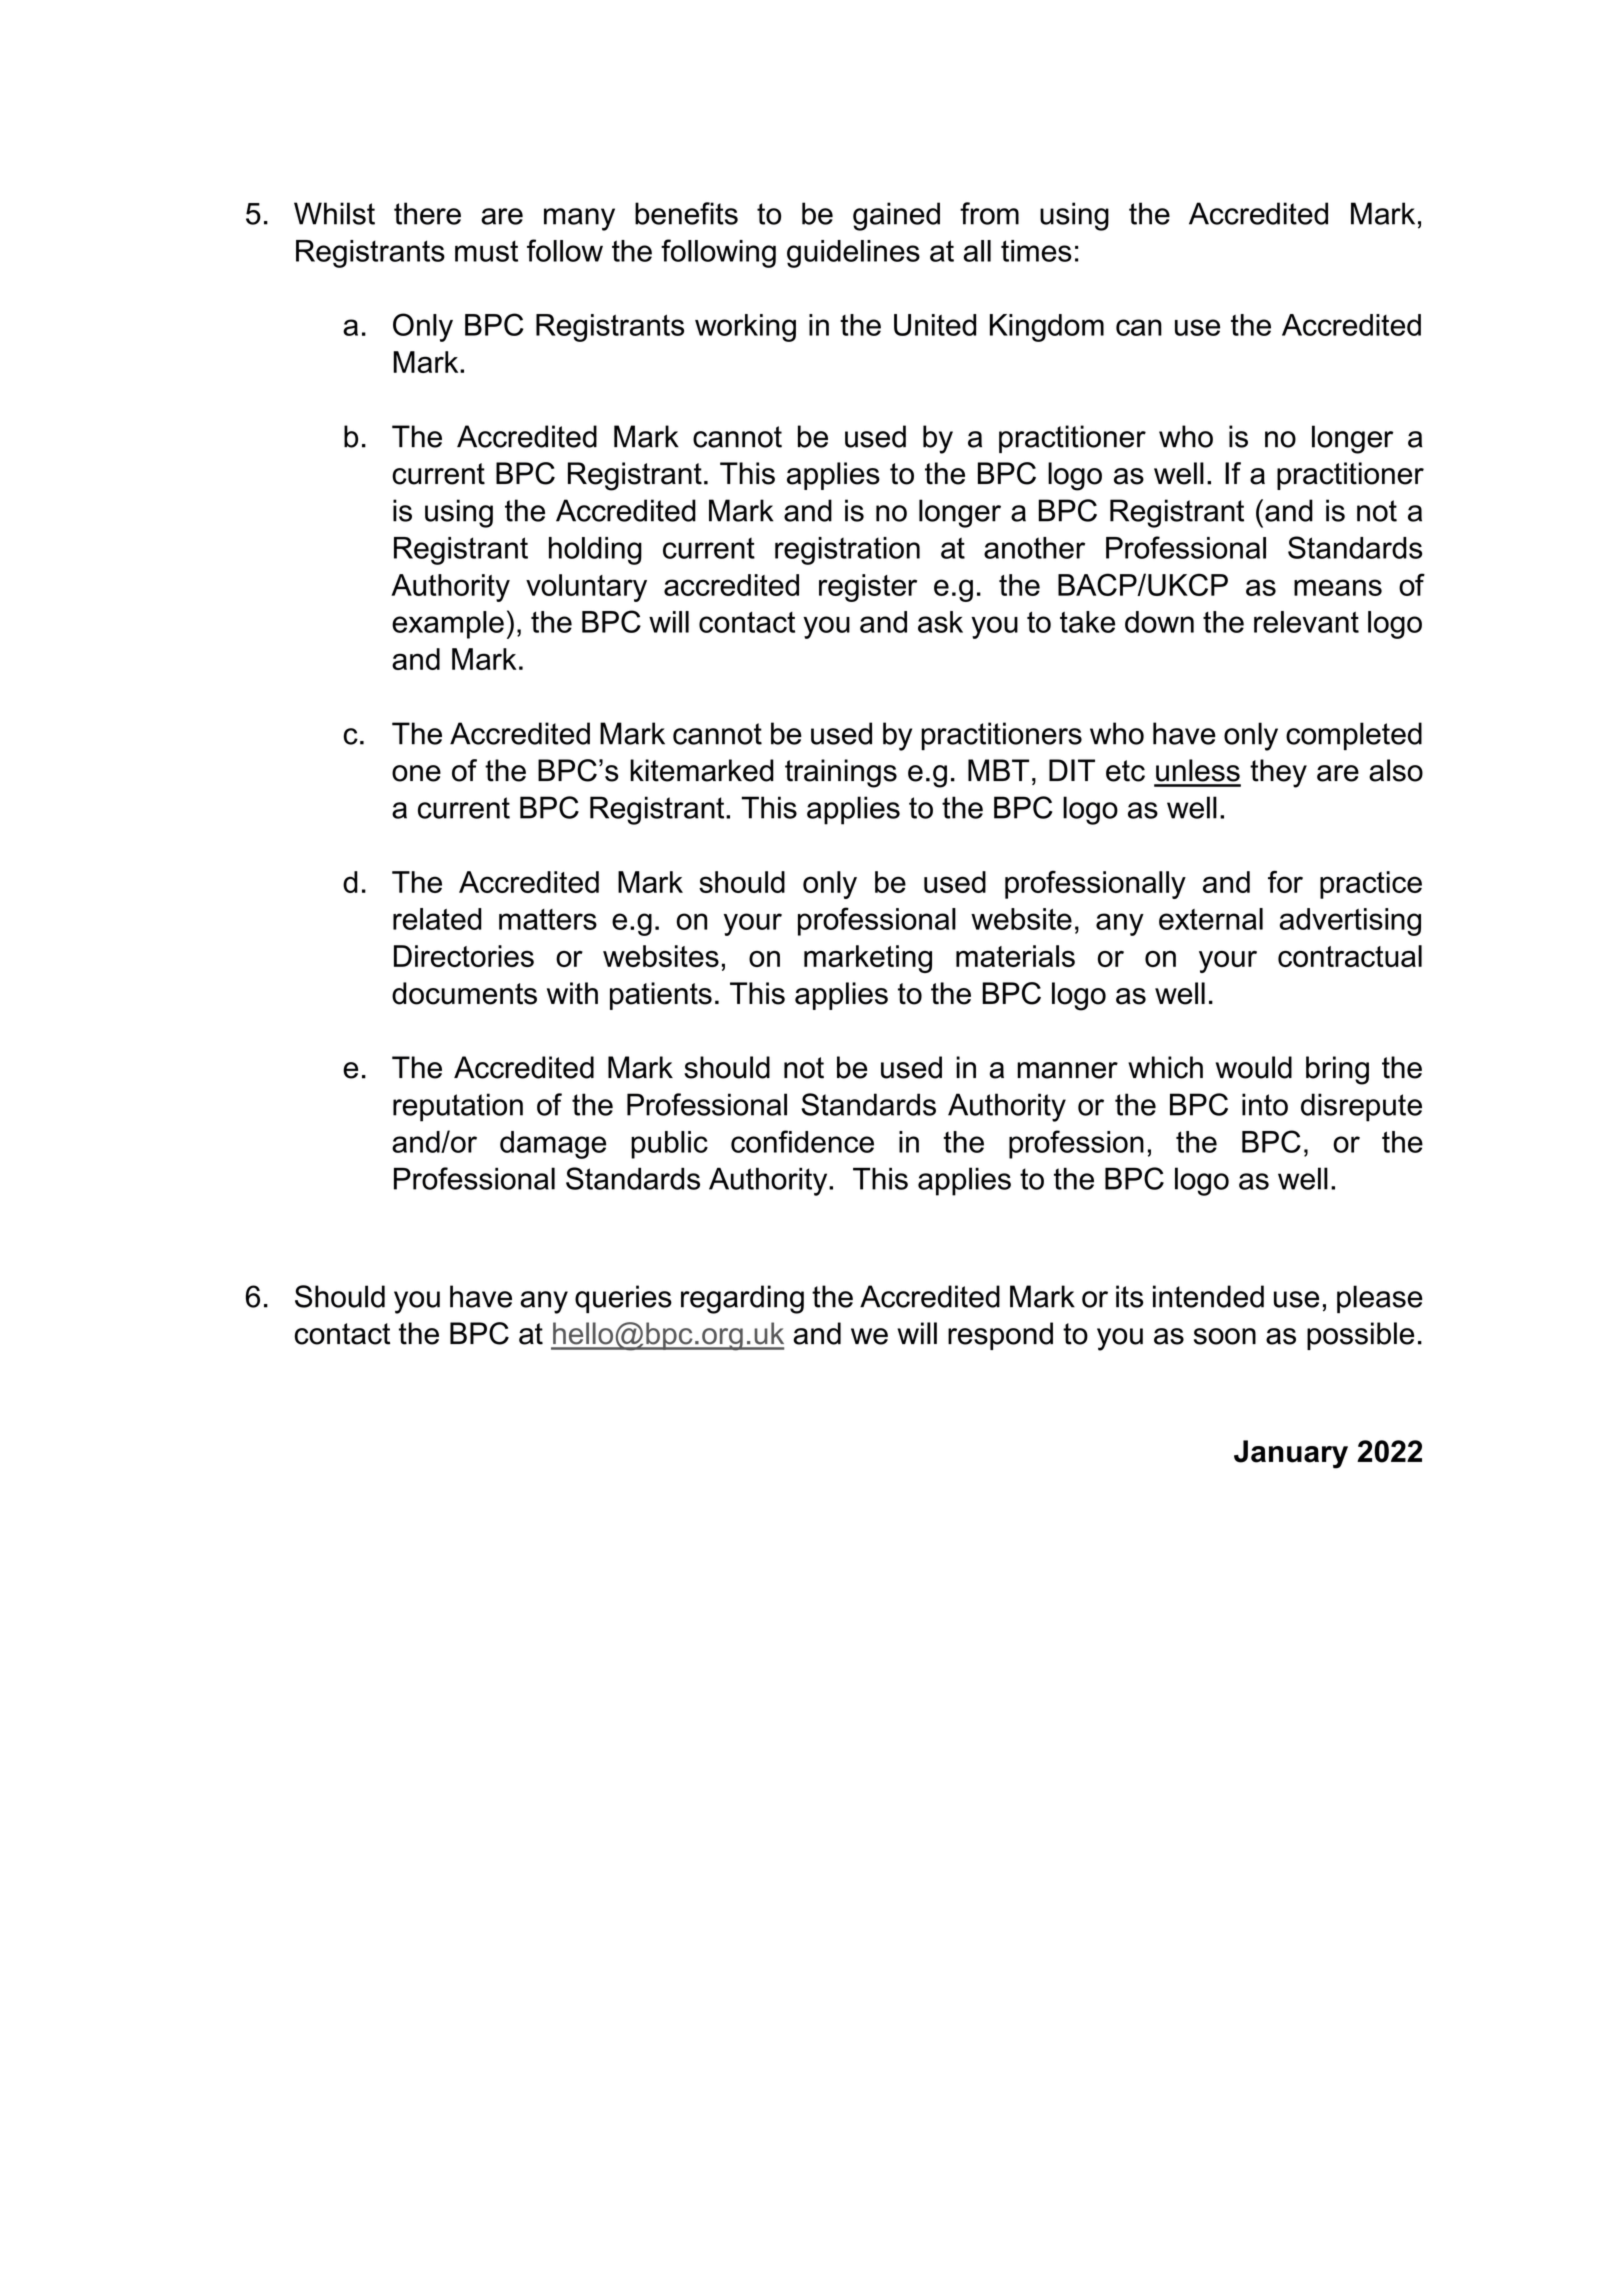  Describe the element at coordinates (1291, 1454) in the screenshot. I see `January` at that location.
